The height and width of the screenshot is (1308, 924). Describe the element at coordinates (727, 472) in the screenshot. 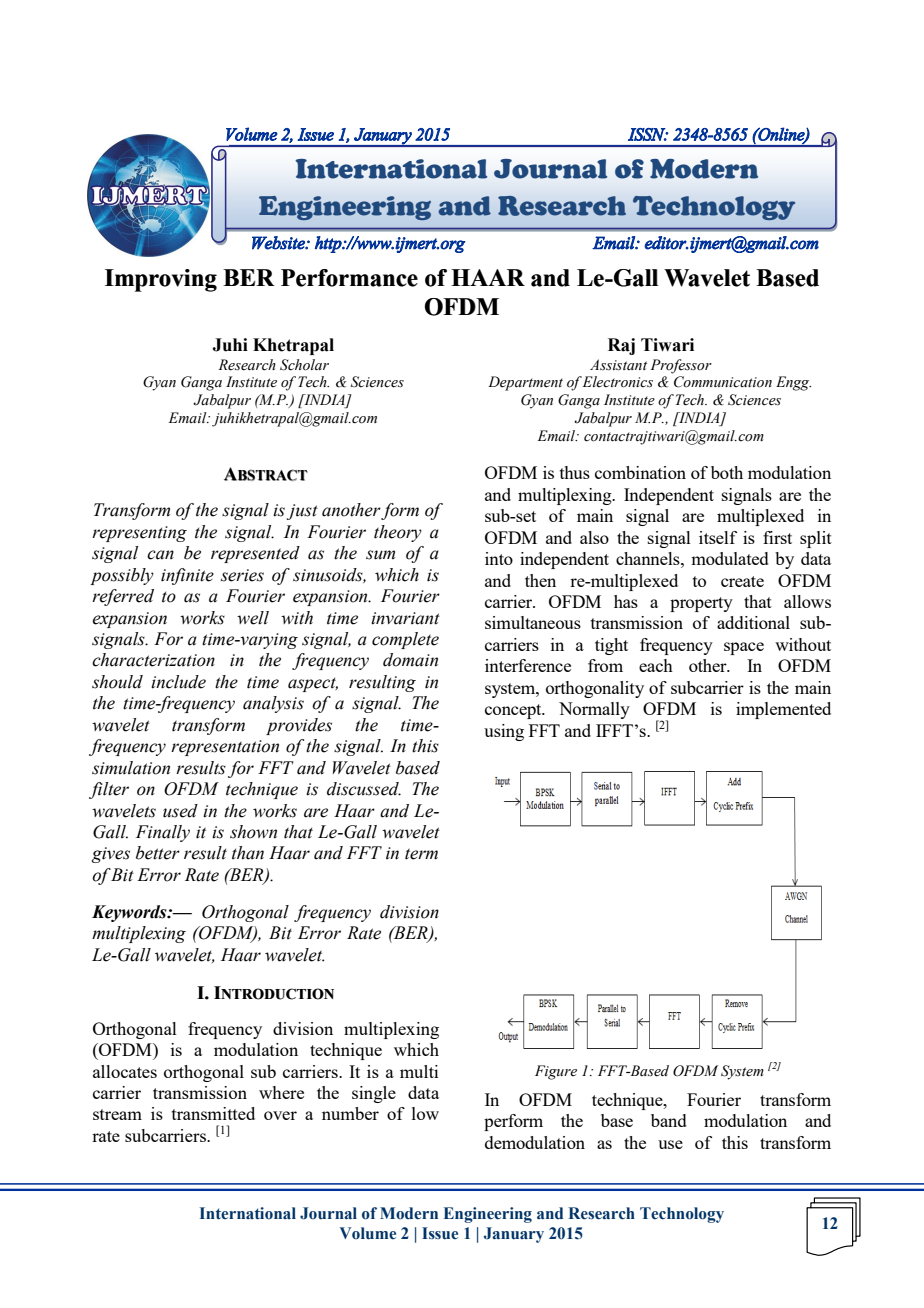

I see `both` at that location.
